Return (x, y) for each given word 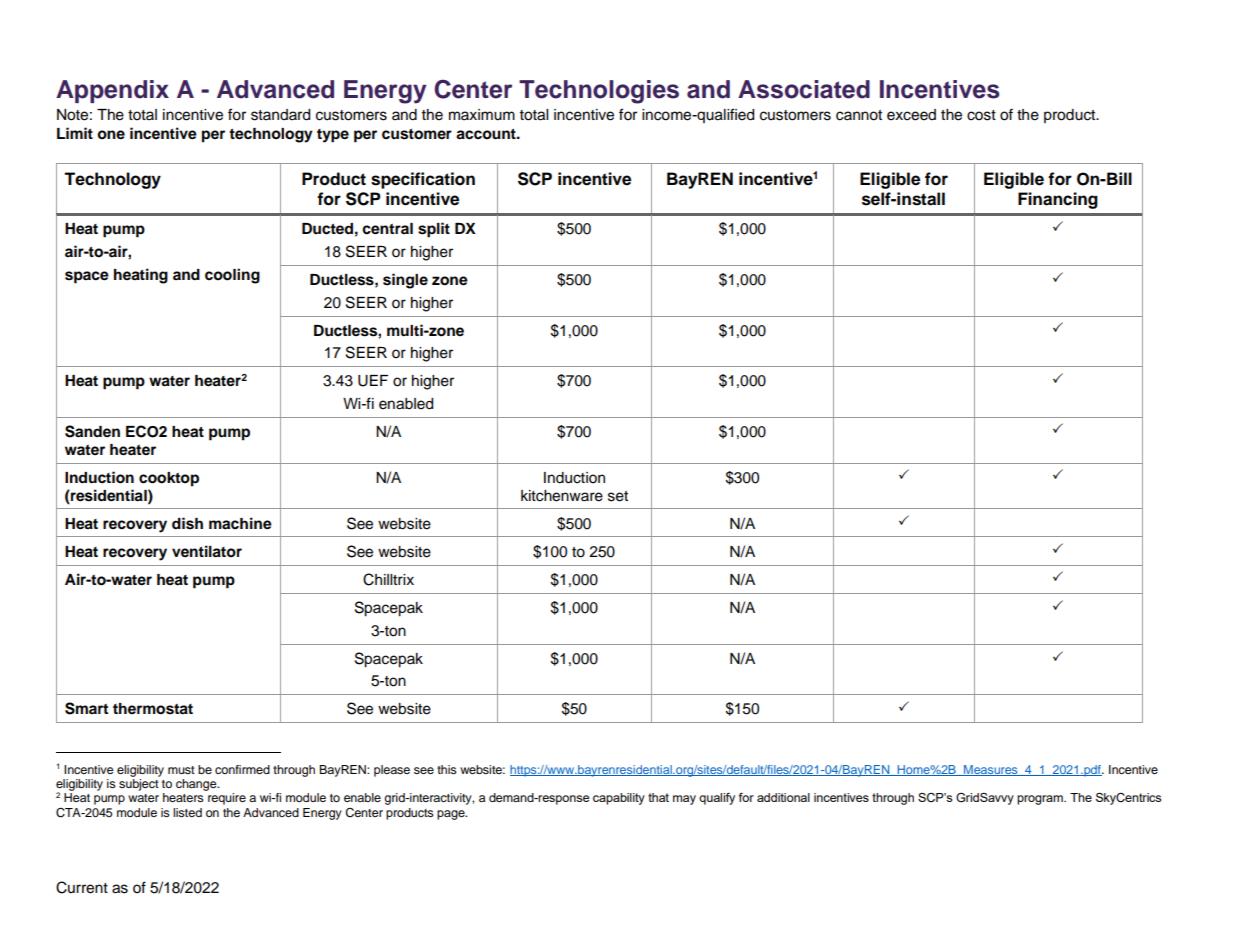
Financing (1058, 200)
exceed (911, 115)
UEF (373, 381)
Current (82, 887)
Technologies (599, 92)
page (452, 815)
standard (280, 115)
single (405, 281)
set (618, 496)
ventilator (207, 551)
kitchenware (562, 496)
